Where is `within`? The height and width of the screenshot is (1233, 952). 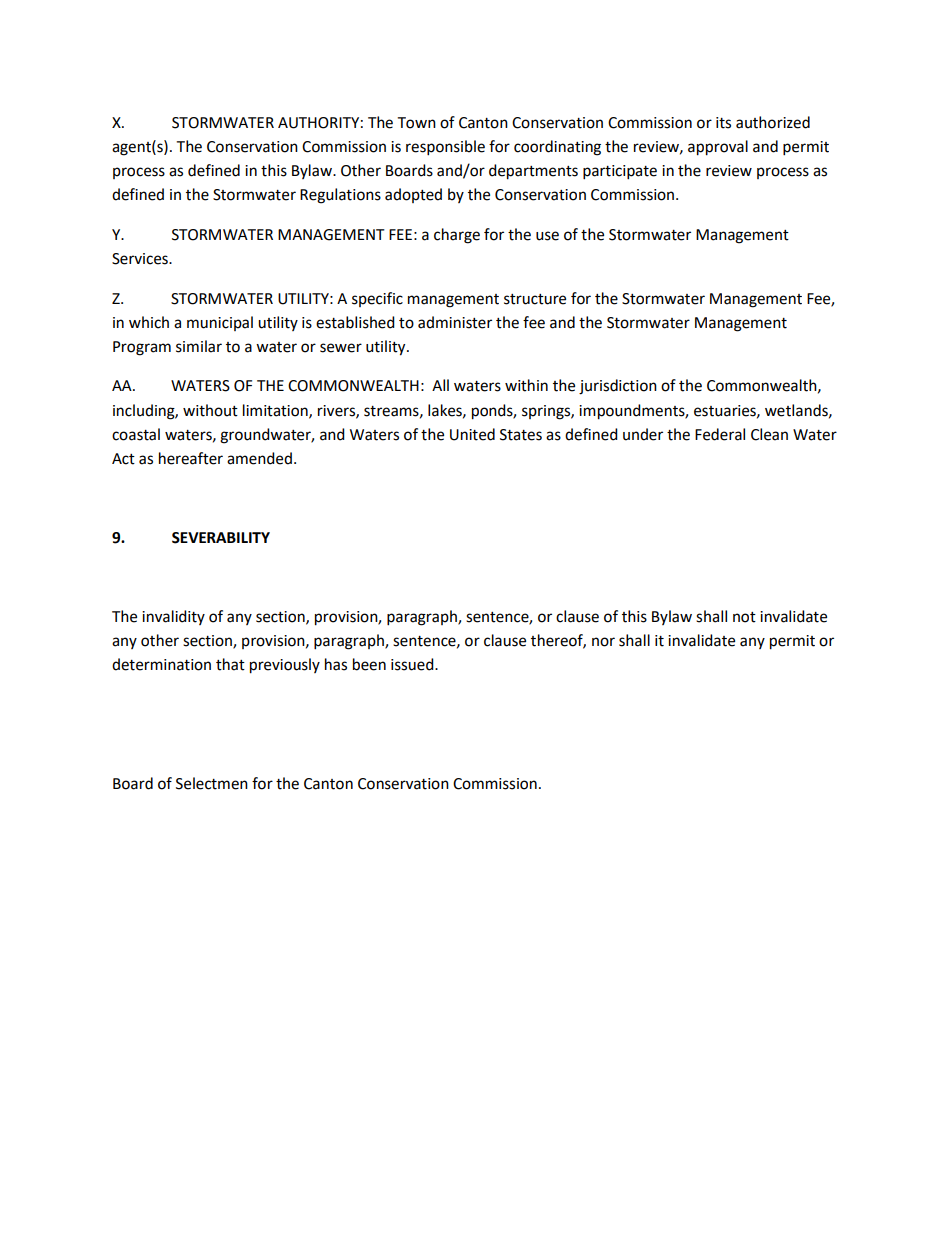 within is located at coordinates (526, 385).
